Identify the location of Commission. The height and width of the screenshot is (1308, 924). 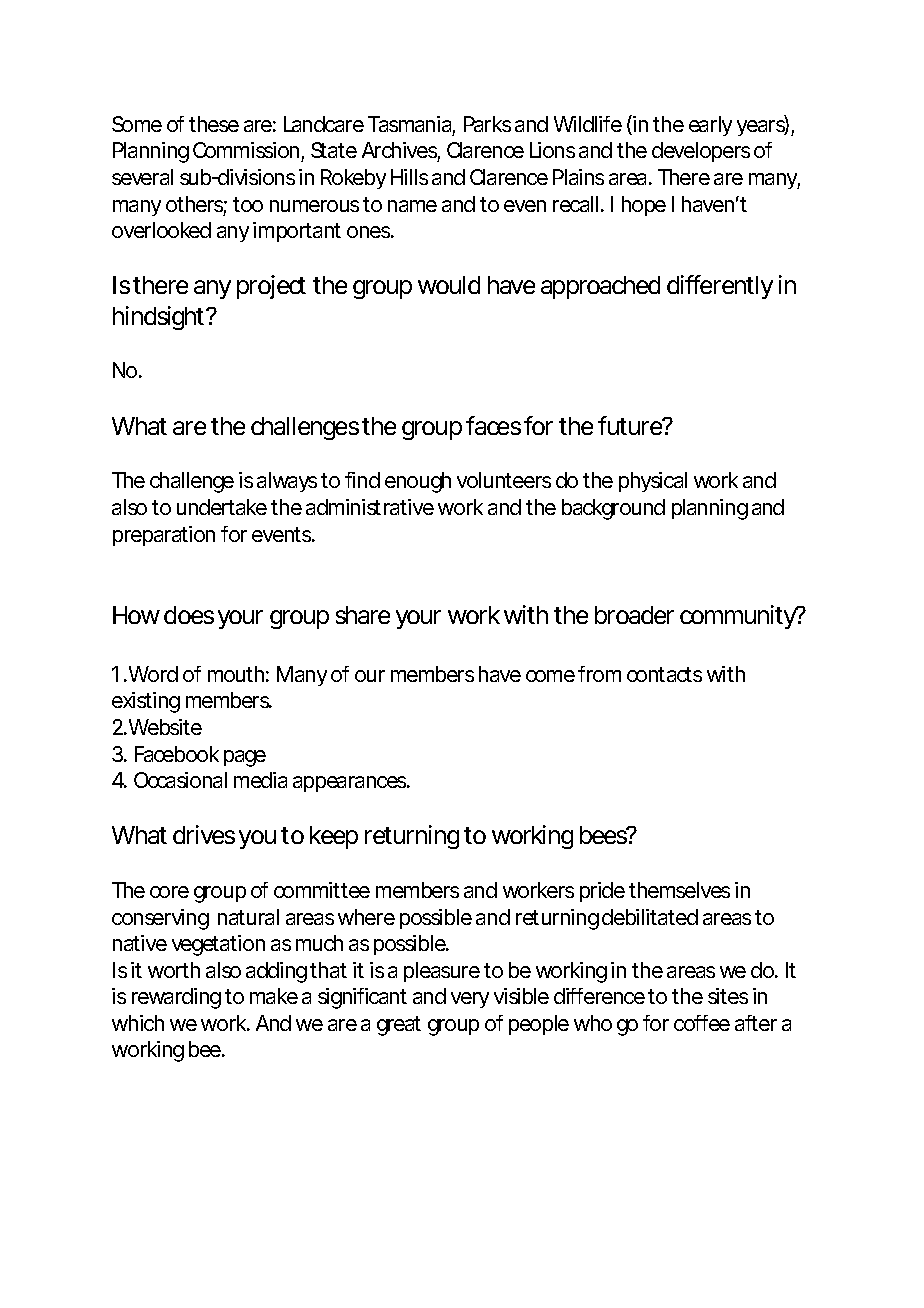
(247, 152).
